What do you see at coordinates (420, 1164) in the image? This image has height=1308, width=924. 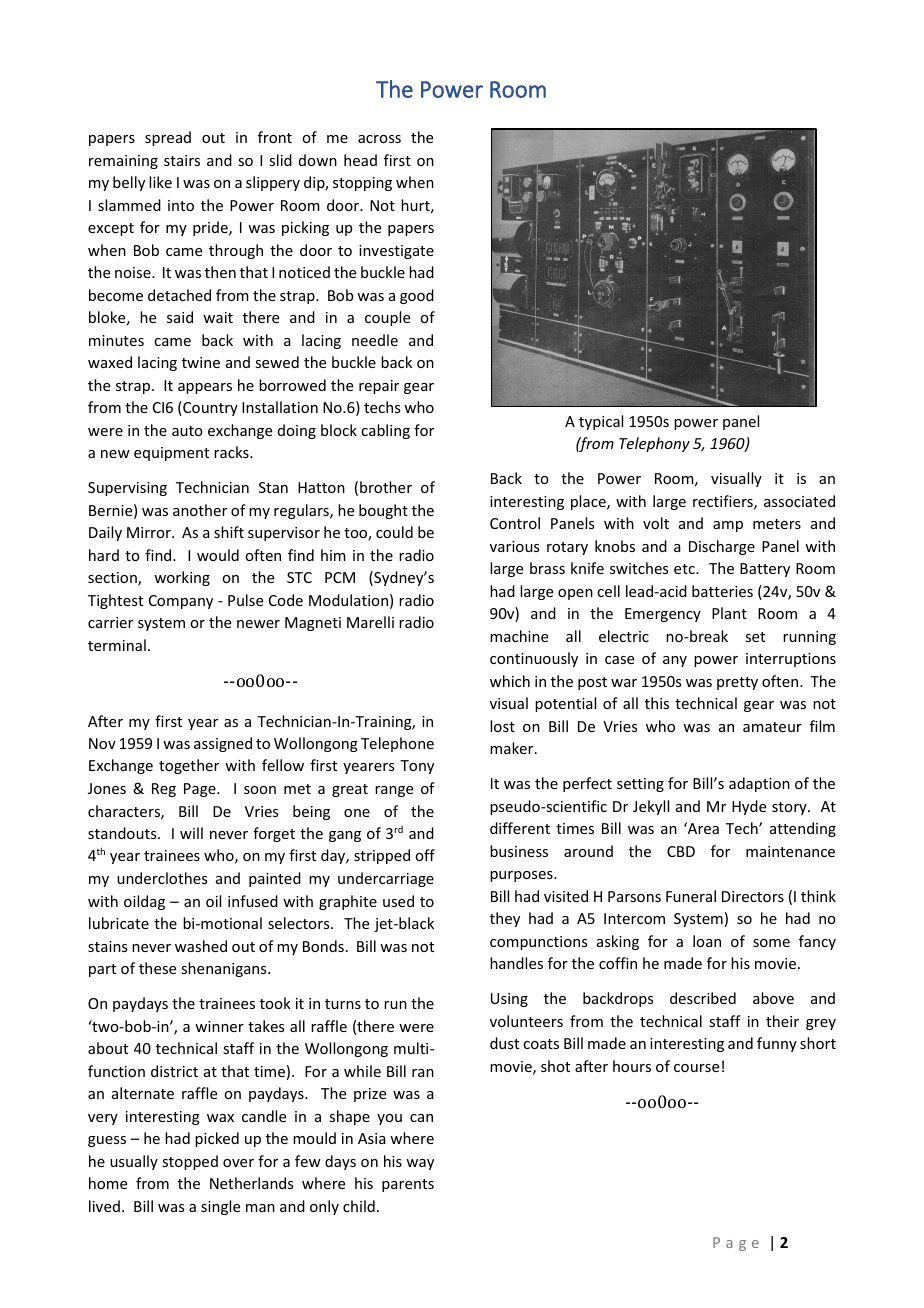 I see `way` at bounding box center [420, 1164].
